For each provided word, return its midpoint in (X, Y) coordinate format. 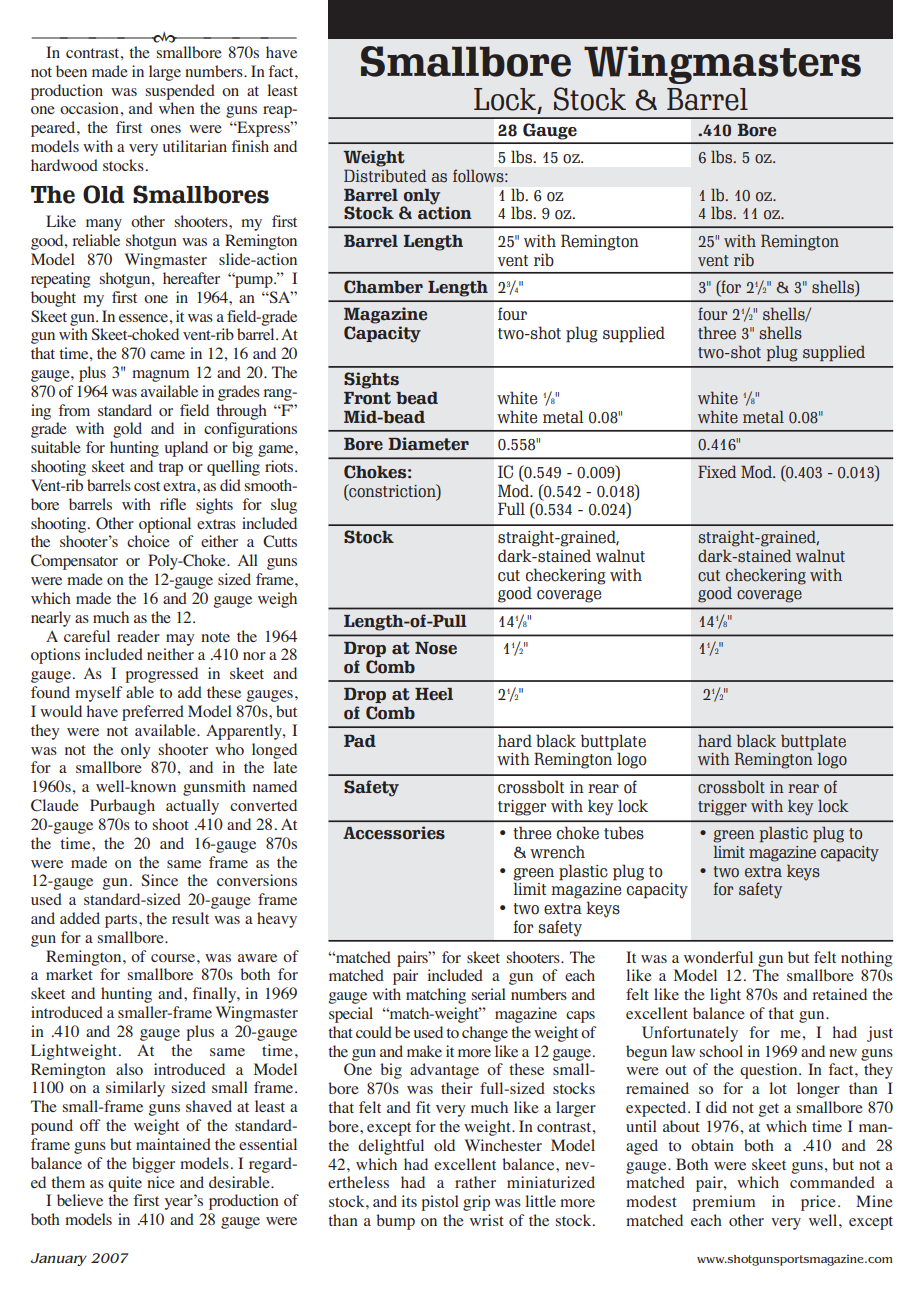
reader (138, 636)
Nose (436, 648)
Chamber (383, 287)
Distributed (385, 176)
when (177, 108)
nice (161, 1182)
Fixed (717, 472)
